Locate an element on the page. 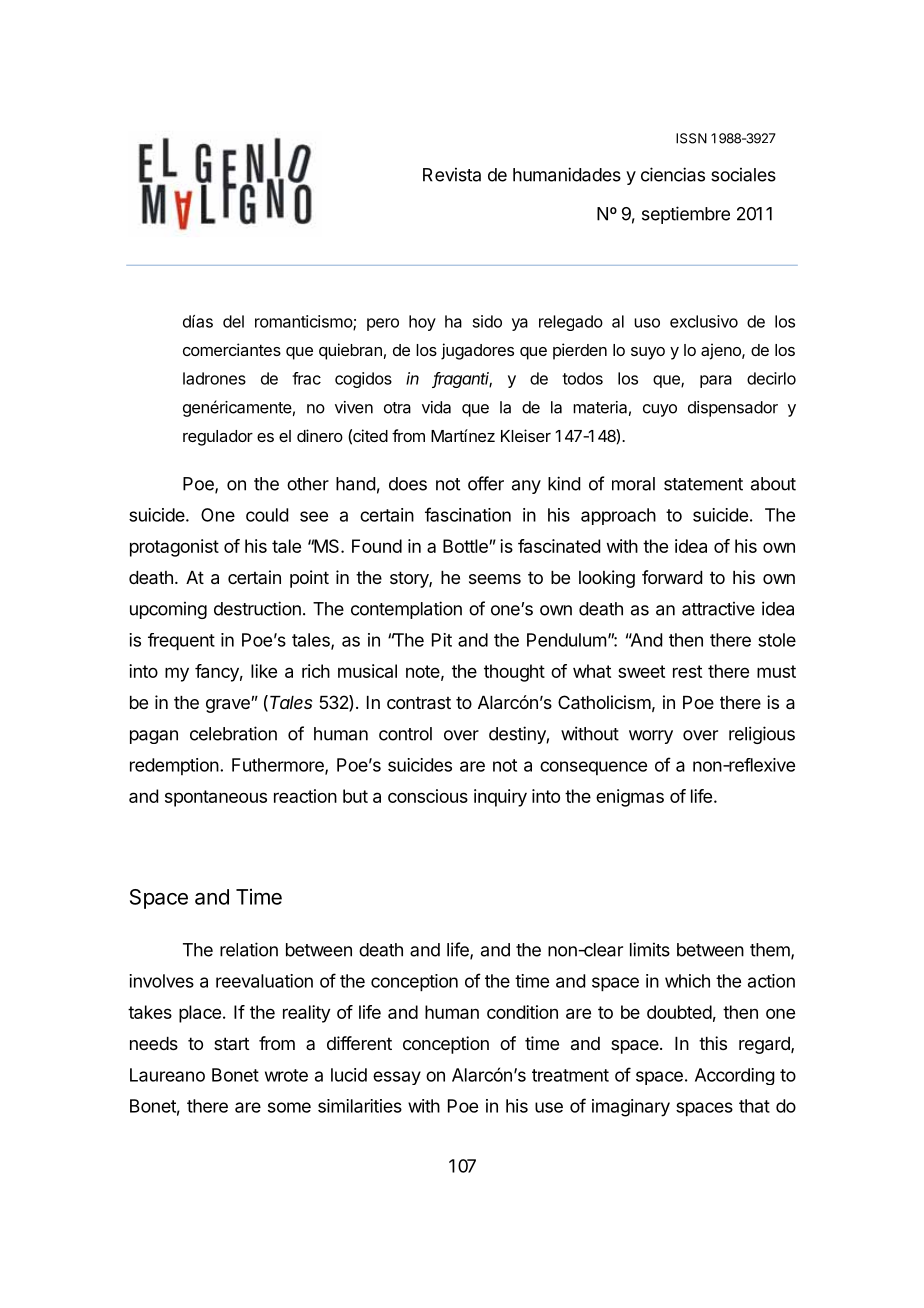  According is located at coordinates (735, 1076).
